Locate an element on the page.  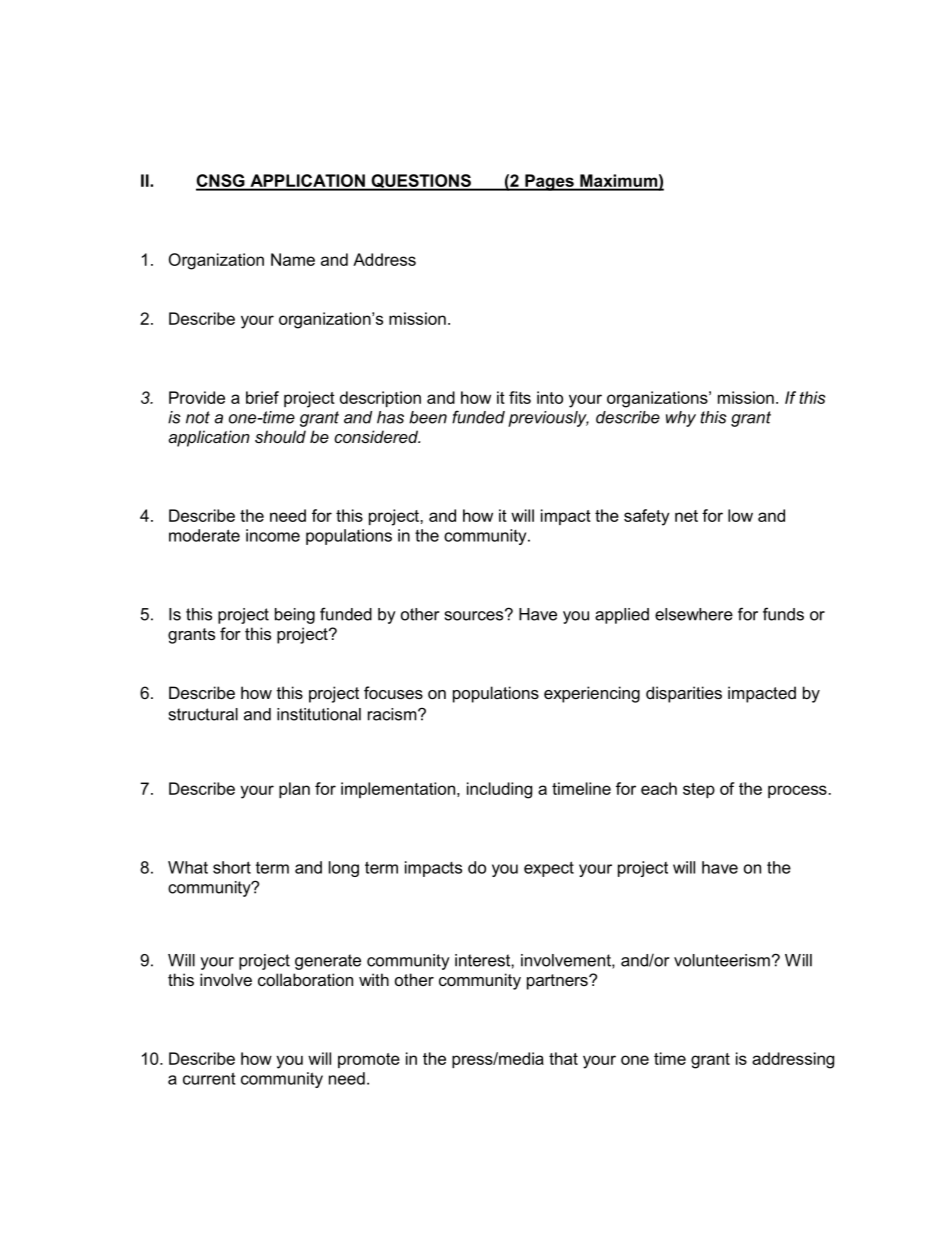
focuses is located at coordinates (393, 692).
